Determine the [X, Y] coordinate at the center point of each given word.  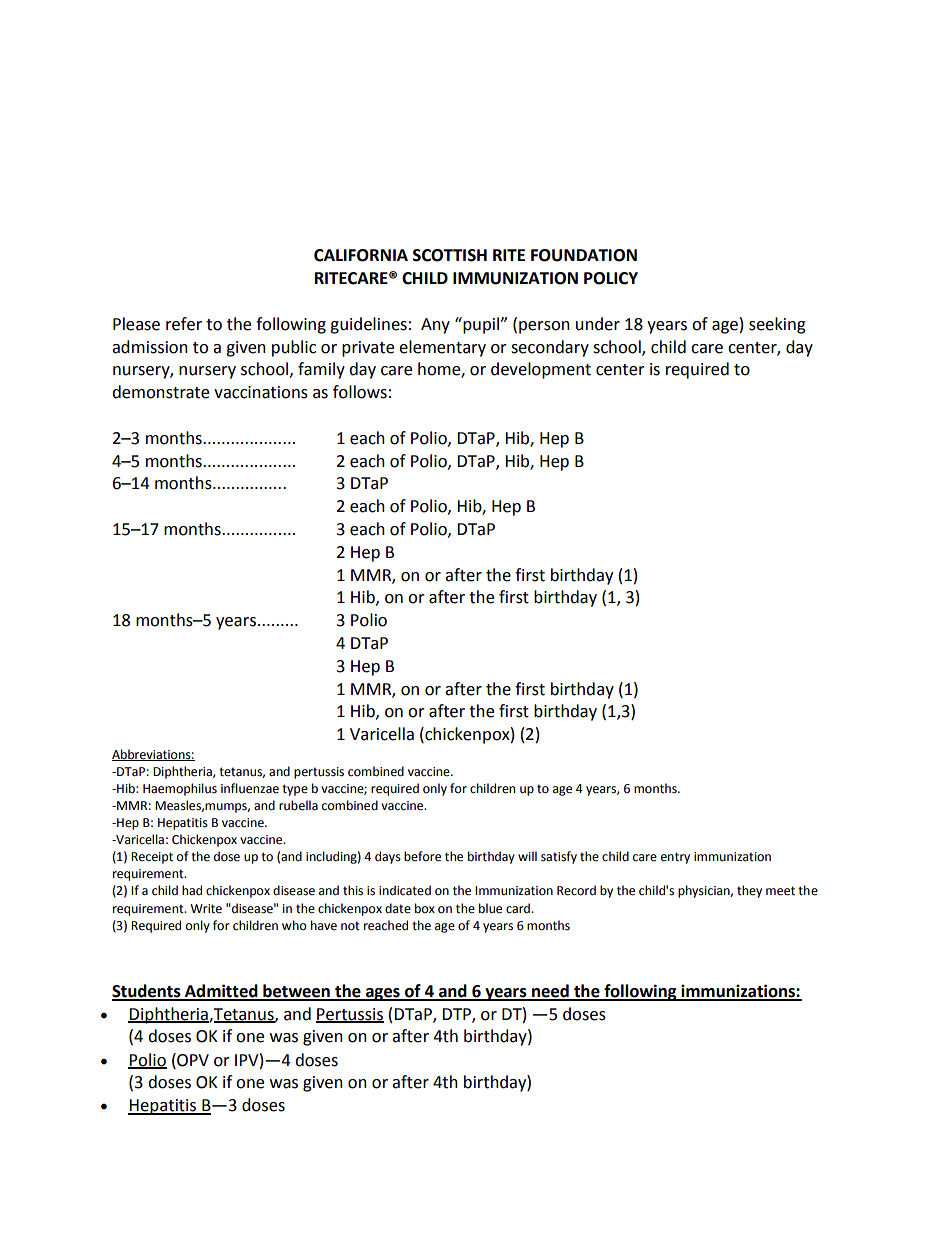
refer [184, 324]
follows [360, 392]
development [541, 370]
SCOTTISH [450, 255]
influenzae [250, 788]
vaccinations [261, 392]
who [294, 925]
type [295, 790]
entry [675, 858]
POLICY [611, 278]
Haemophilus [180, 789]
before [422, 856]
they [749, 891]
